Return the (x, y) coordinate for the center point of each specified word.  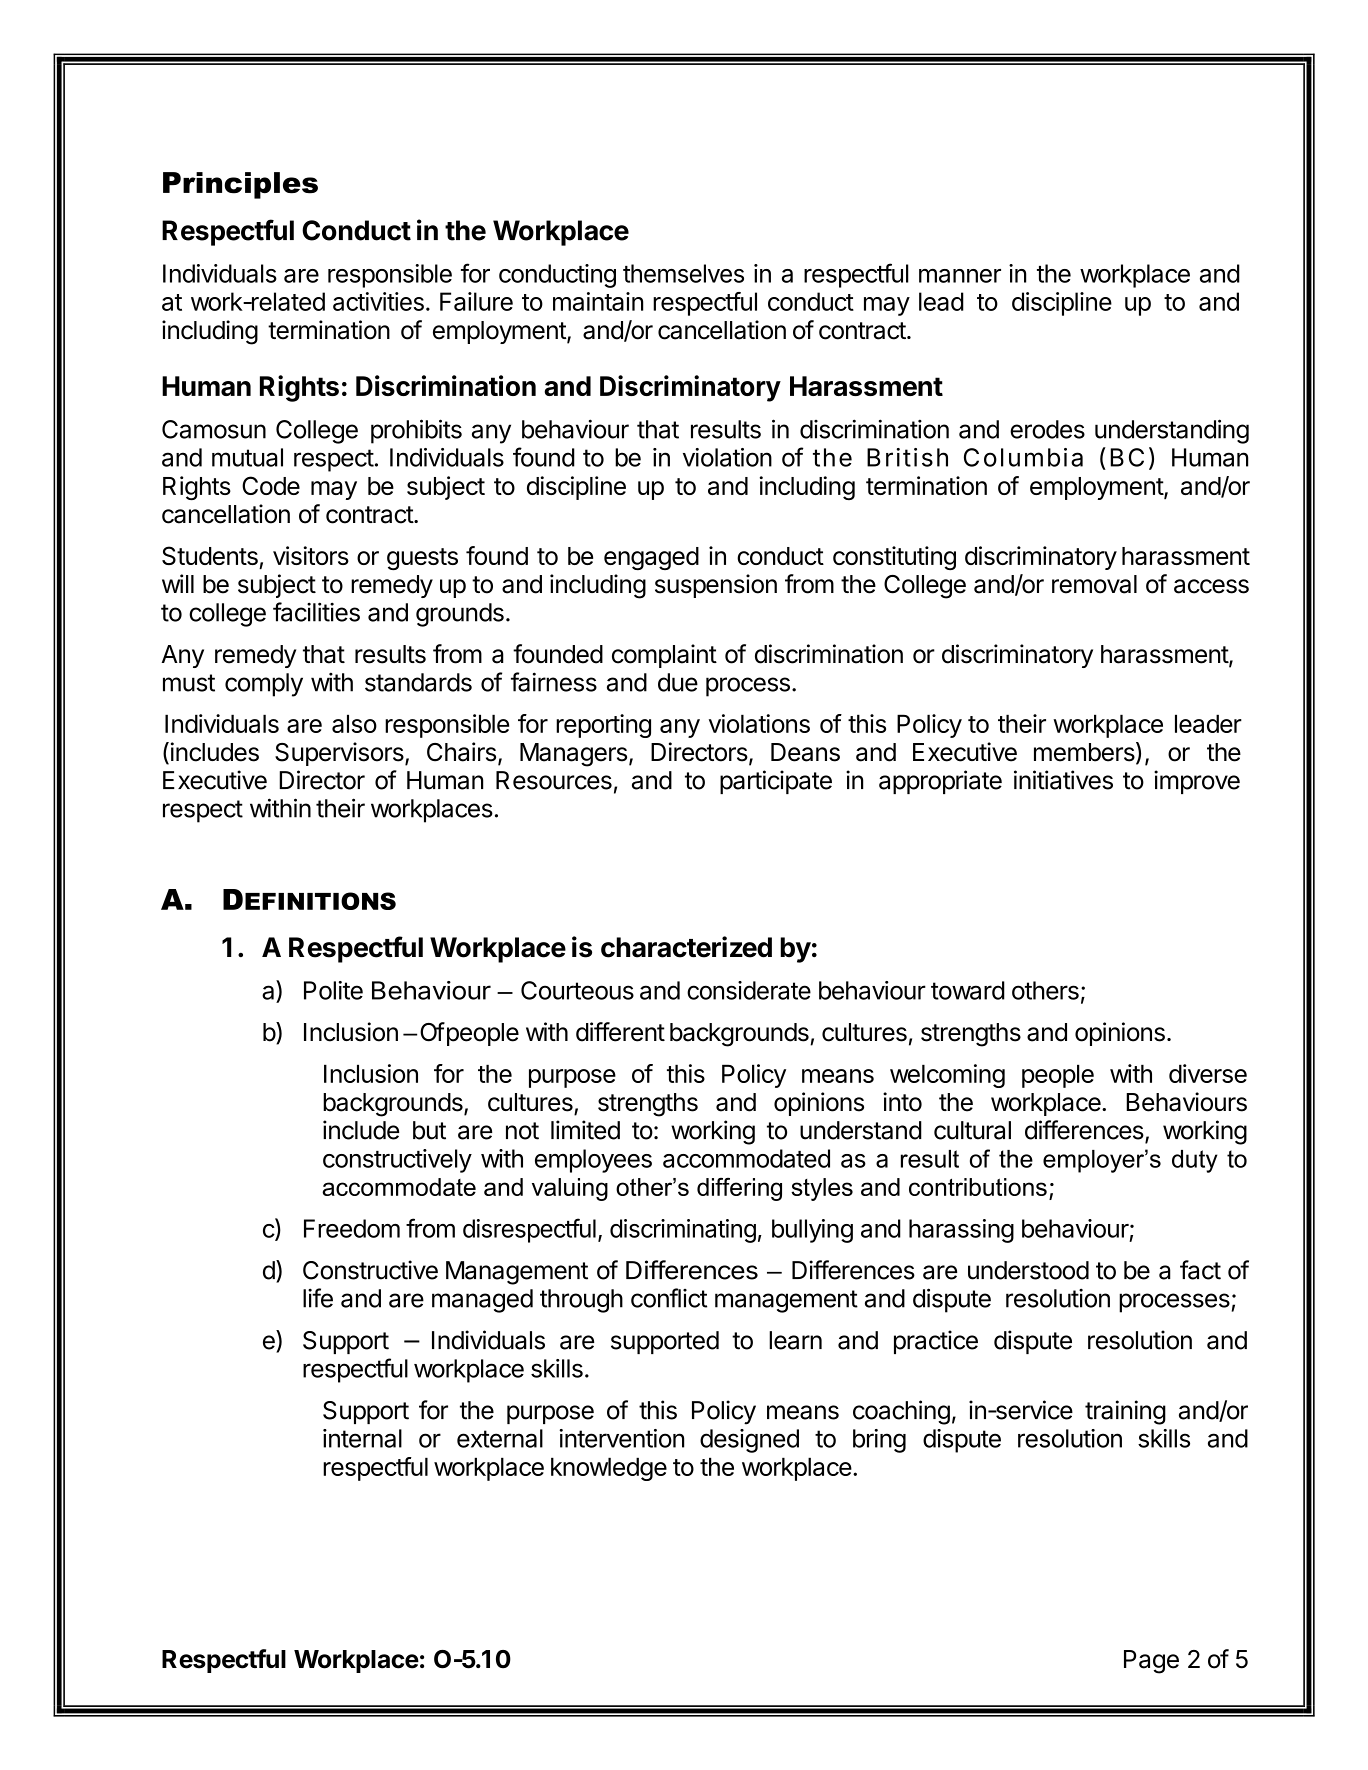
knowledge (609, 1469)
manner (960, 276)
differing (739, 1189)
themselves (683, 273)
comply (264, 685)
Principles (240, 185)
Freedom (352, 1228)
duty (1195, 1161)
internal (362, 1438)
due (678, 682)
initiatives (1063, 780)
